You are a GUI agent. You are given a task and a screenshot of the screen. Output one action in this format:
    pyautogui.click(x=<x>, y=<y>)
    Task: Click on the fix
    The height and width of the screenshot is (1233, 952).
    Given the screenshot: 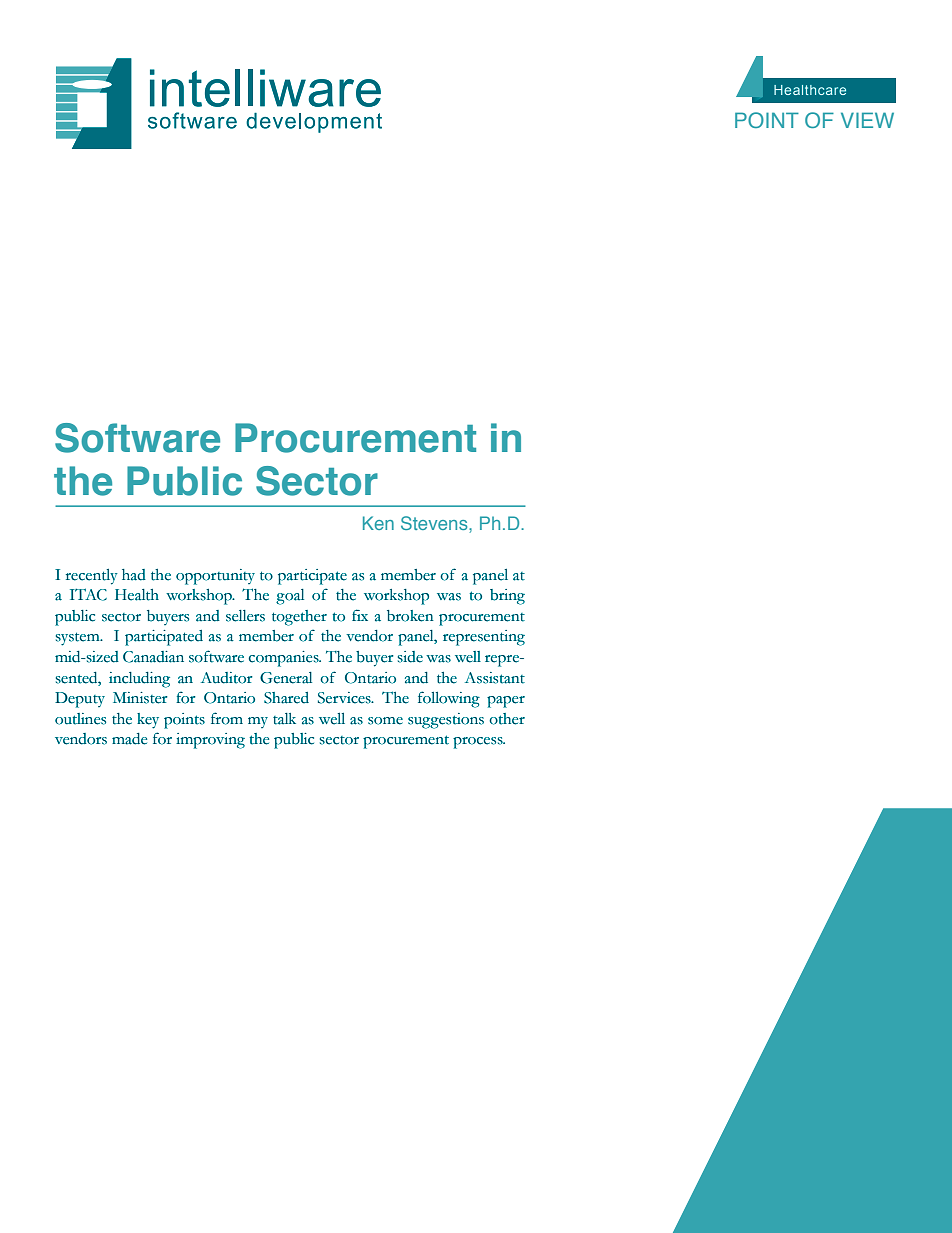 What is the action you would take?
    pyautogui.click(x=360, y=615)
